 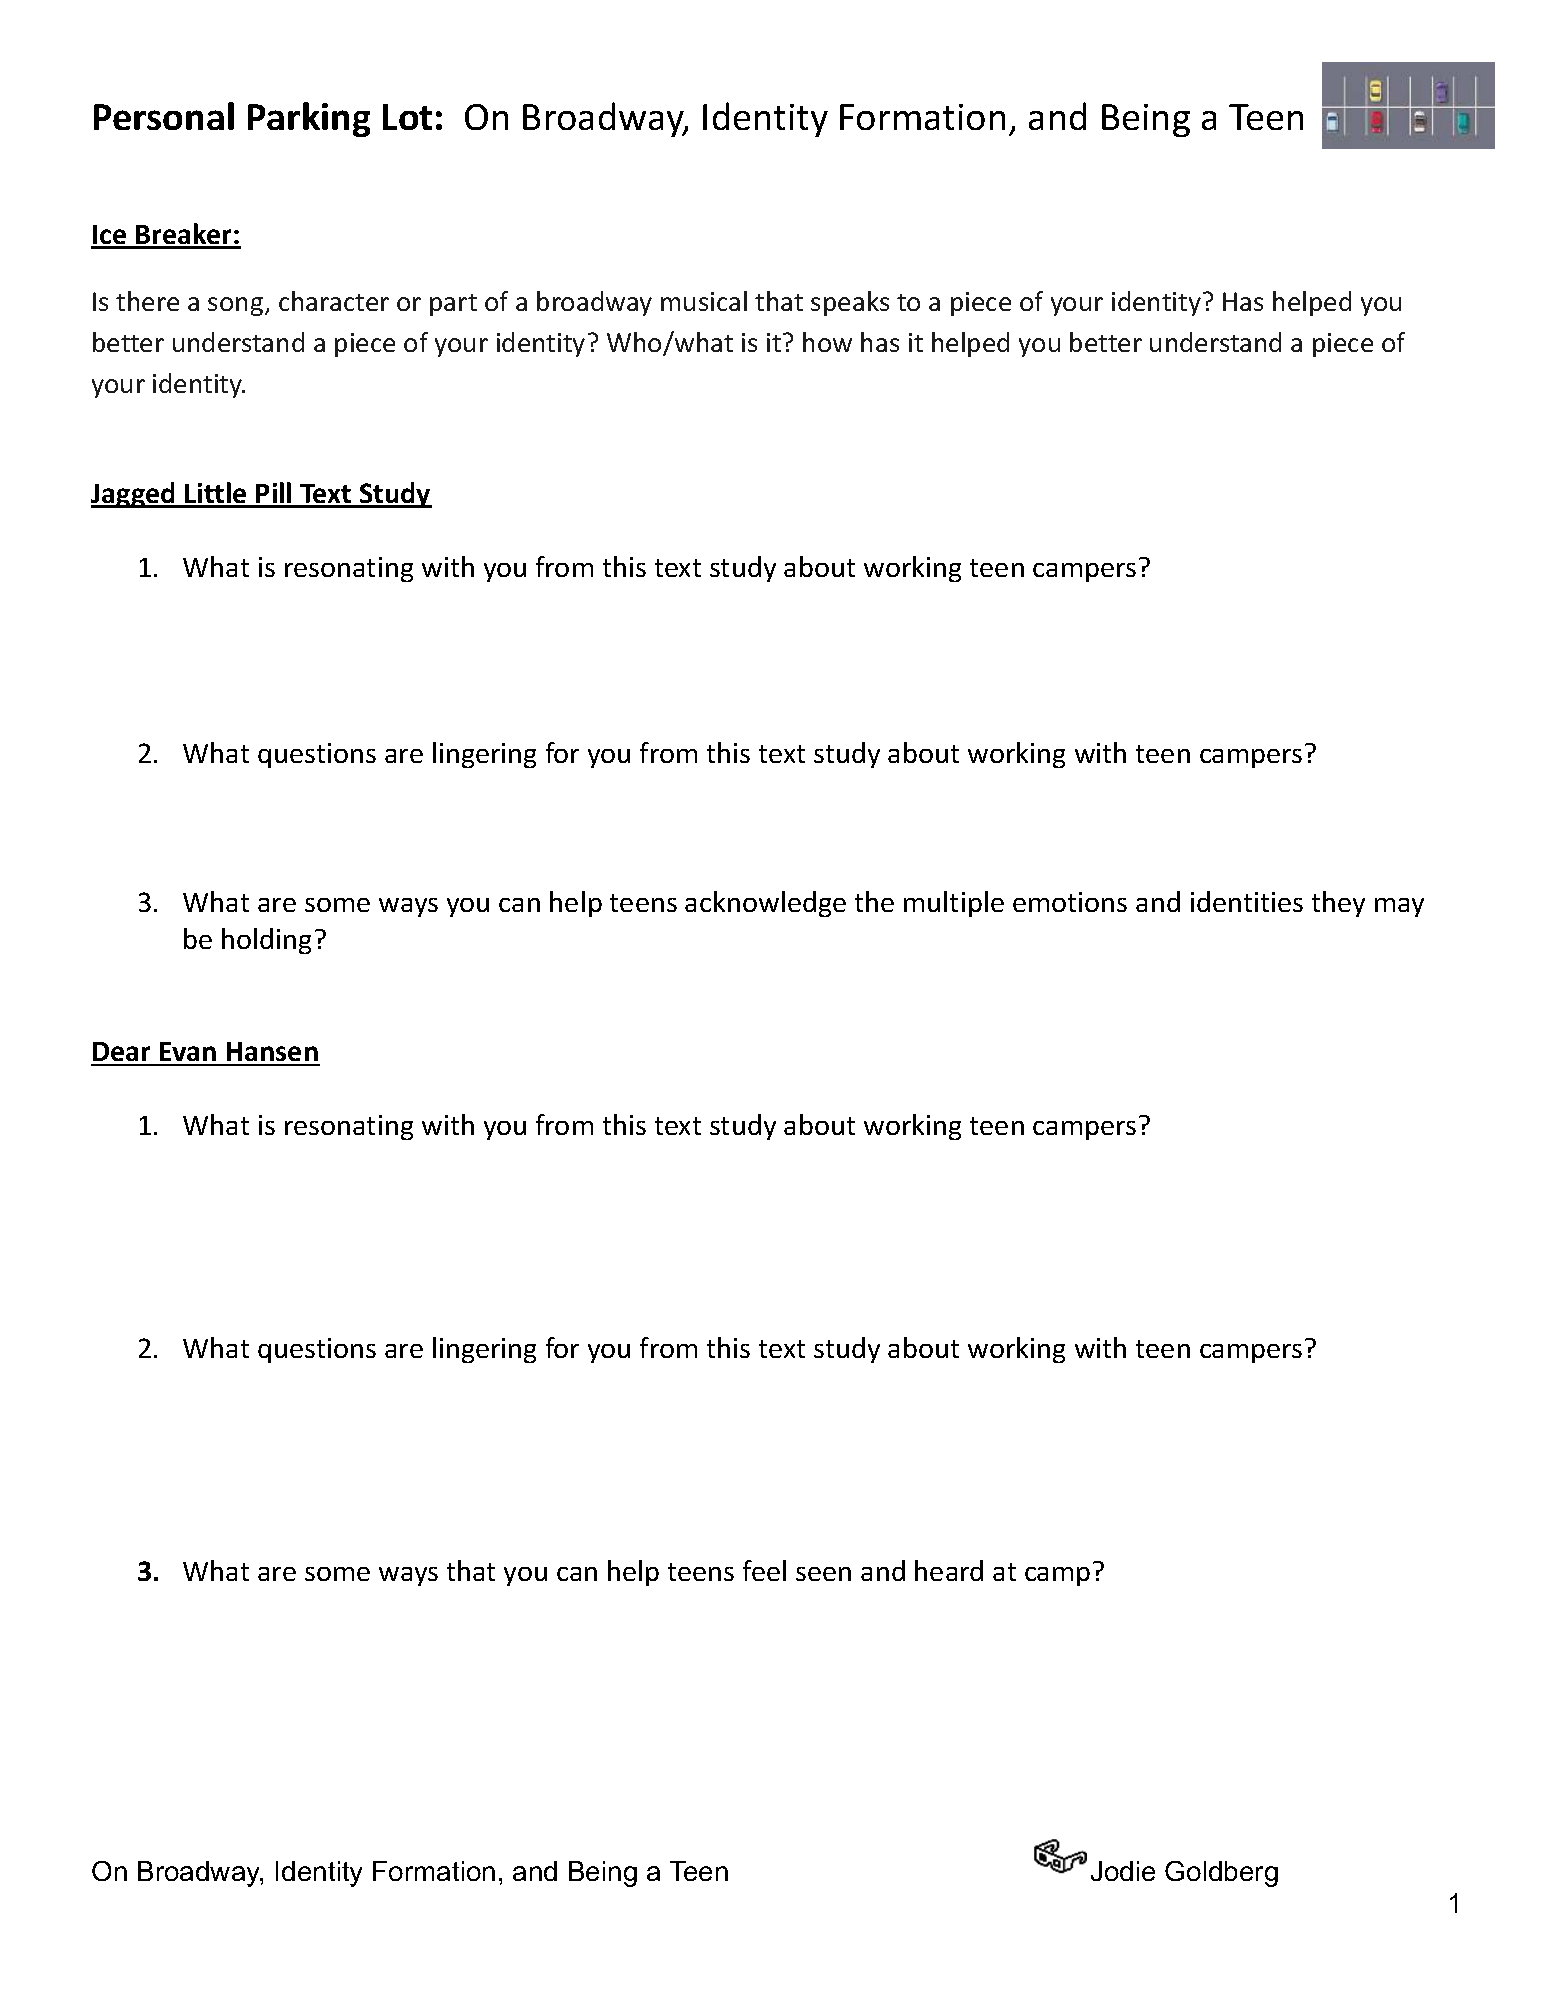 I want to click on Jagged, so click(x=134, y=495).
